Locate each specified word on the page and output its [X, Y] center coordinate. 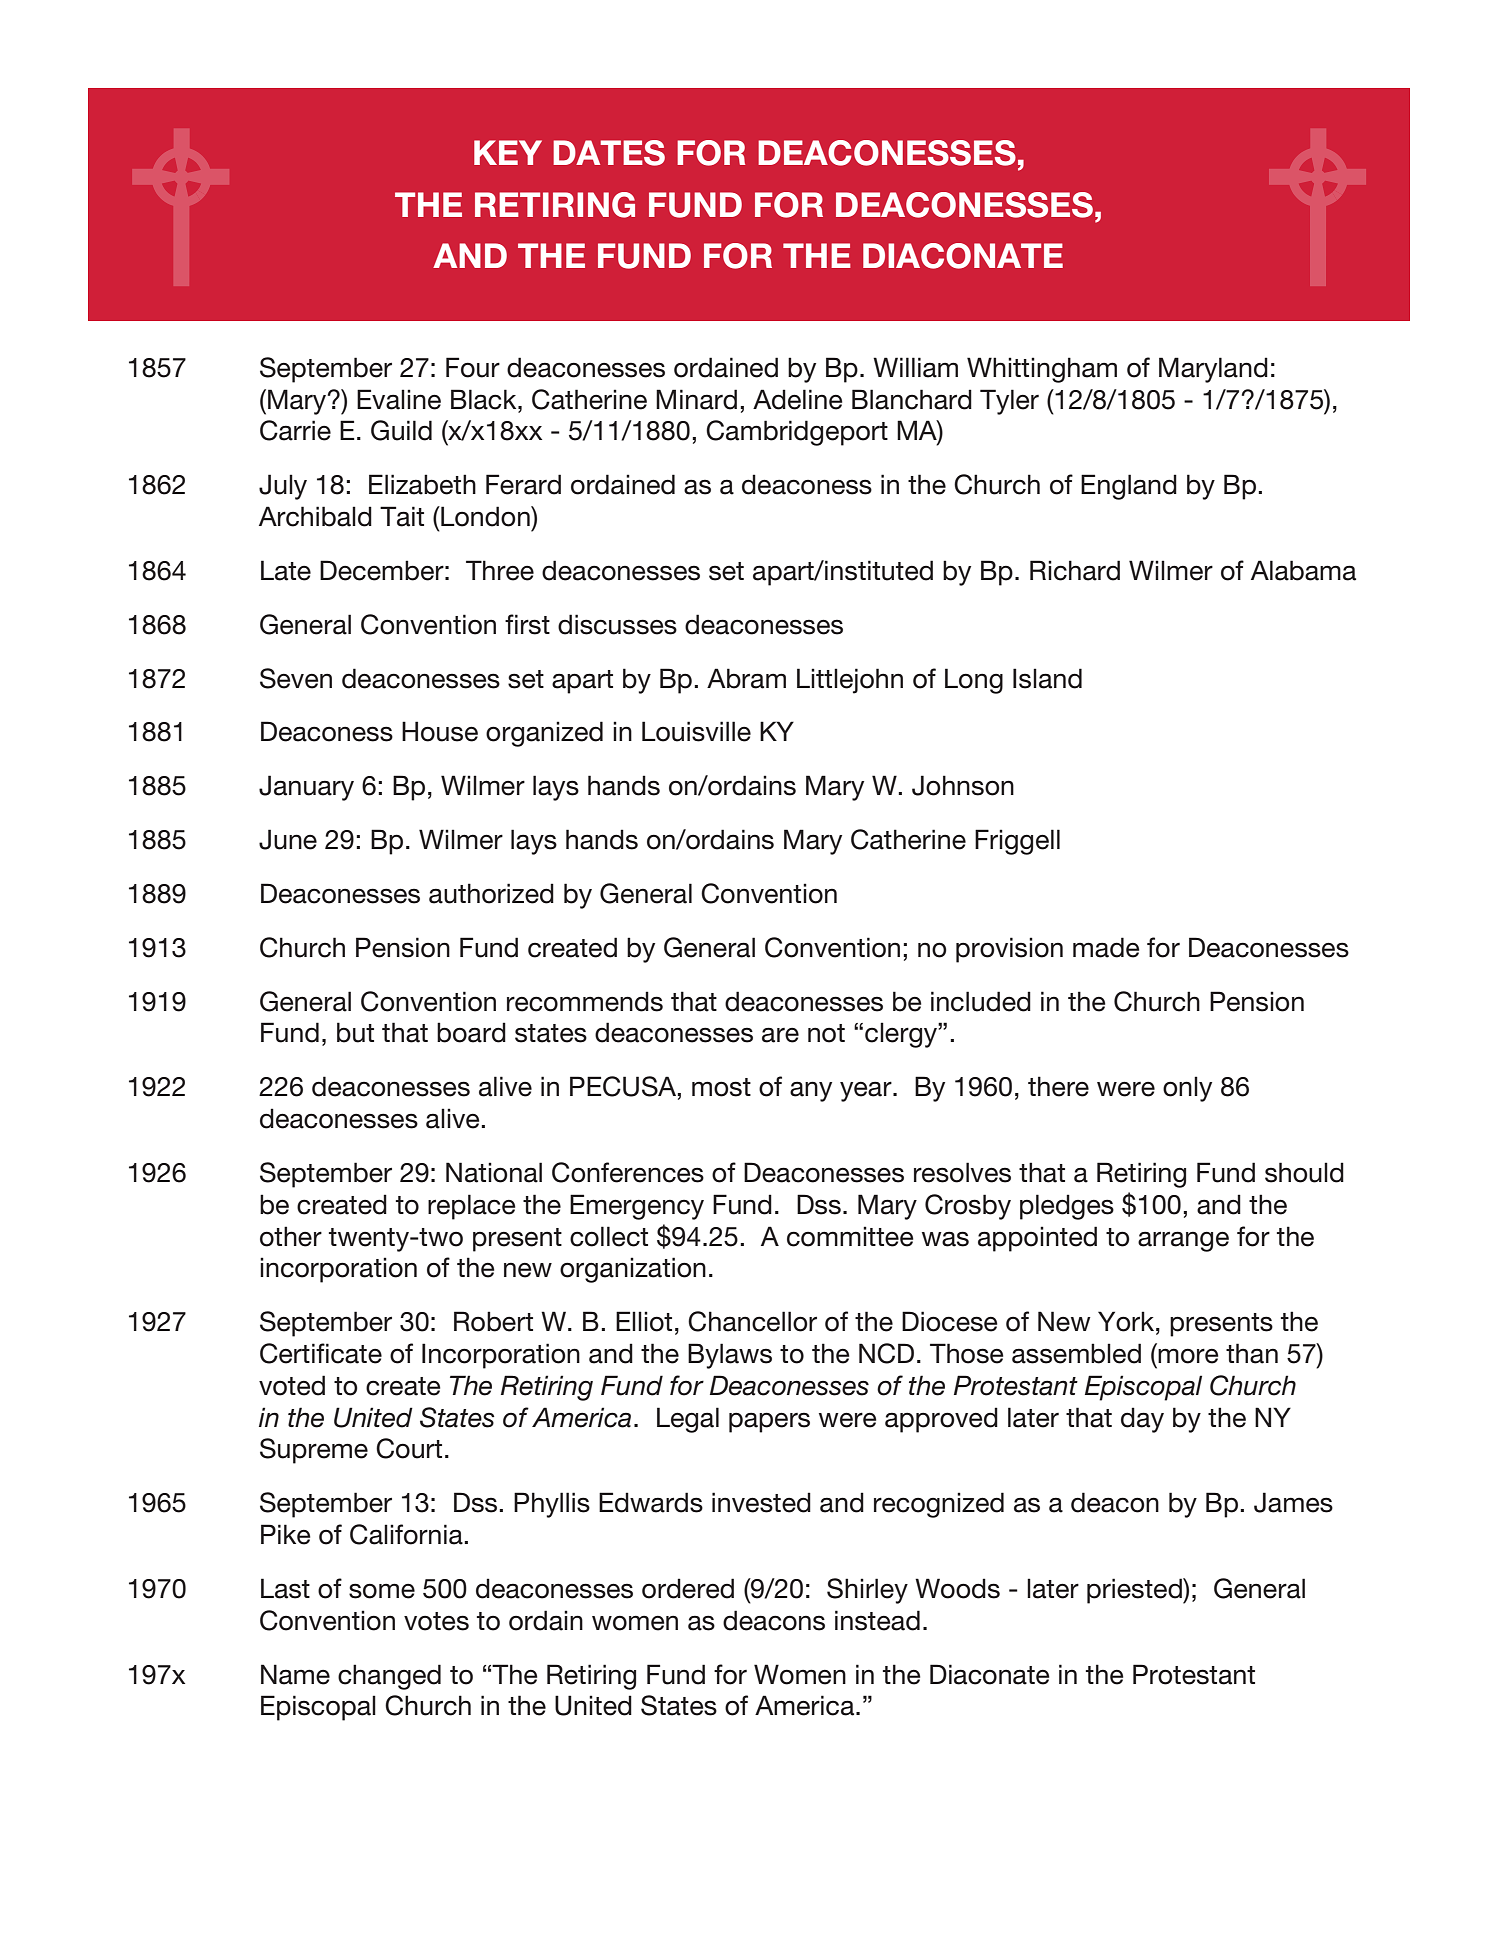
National [494, 1172]
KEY [508, 152]
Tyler [1009, 402]
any [811, 1091]
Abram [746, 678]
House [440, 731]
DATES [609, 153]
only [1187, 1089]
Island [1047, 678]
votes [436, 1621]
